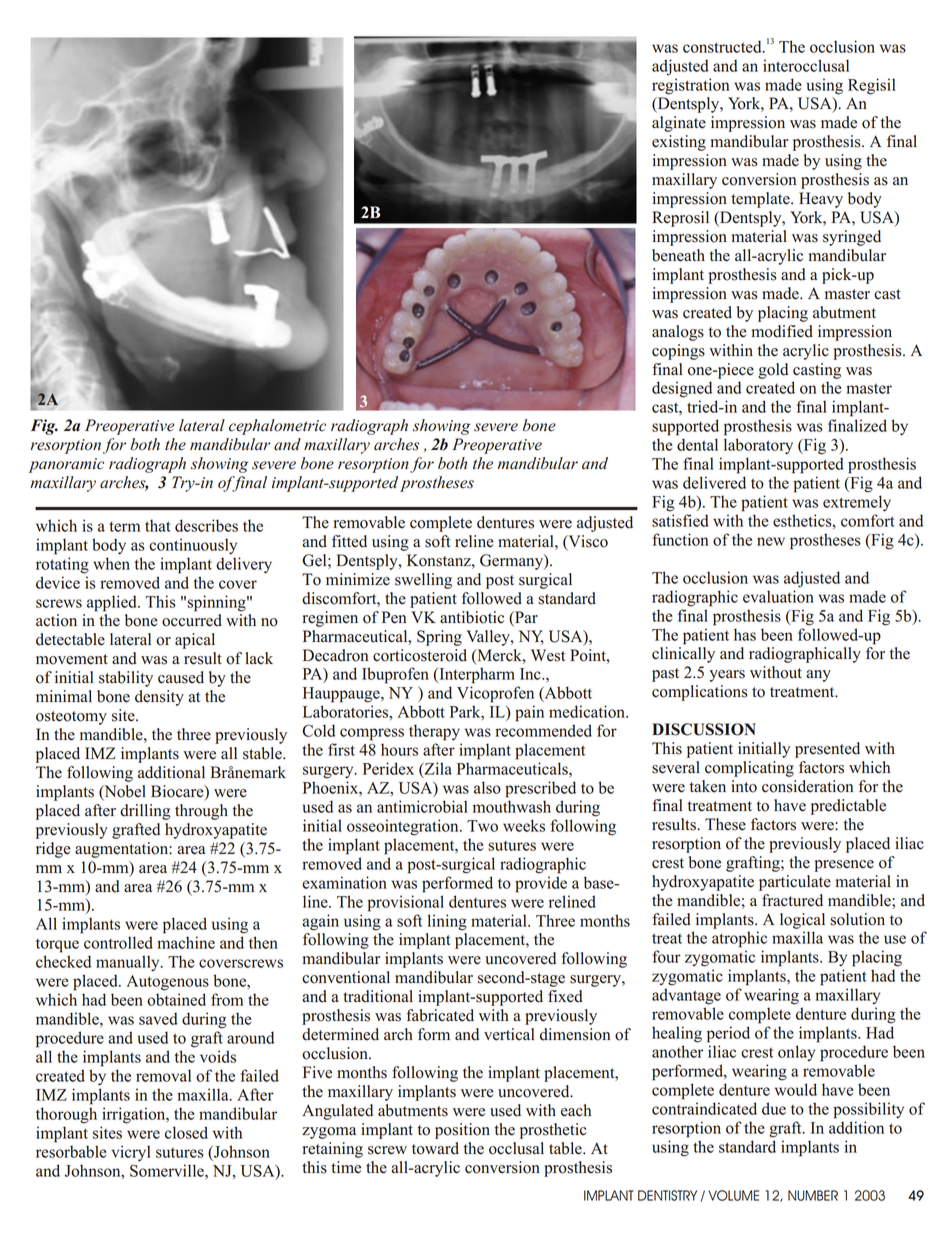 The height and width of the document is (1233, 952). I want to click on Somerville, so click(168, 1170).
